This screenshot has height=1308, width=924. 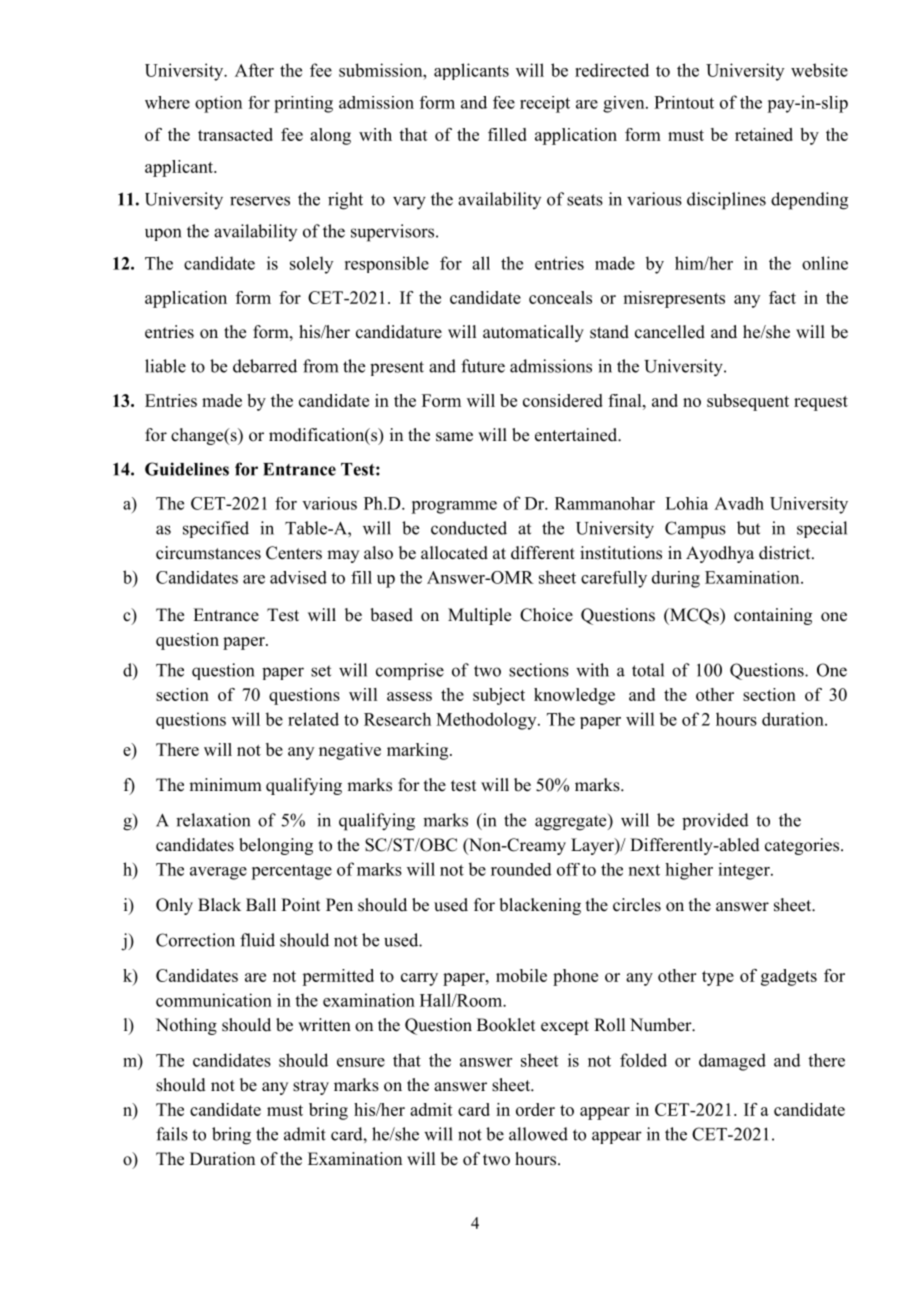 What do you see at coordinates (187, 469) in the screenshot?
I see `Guidelines` at bounding box center [187, 469].
